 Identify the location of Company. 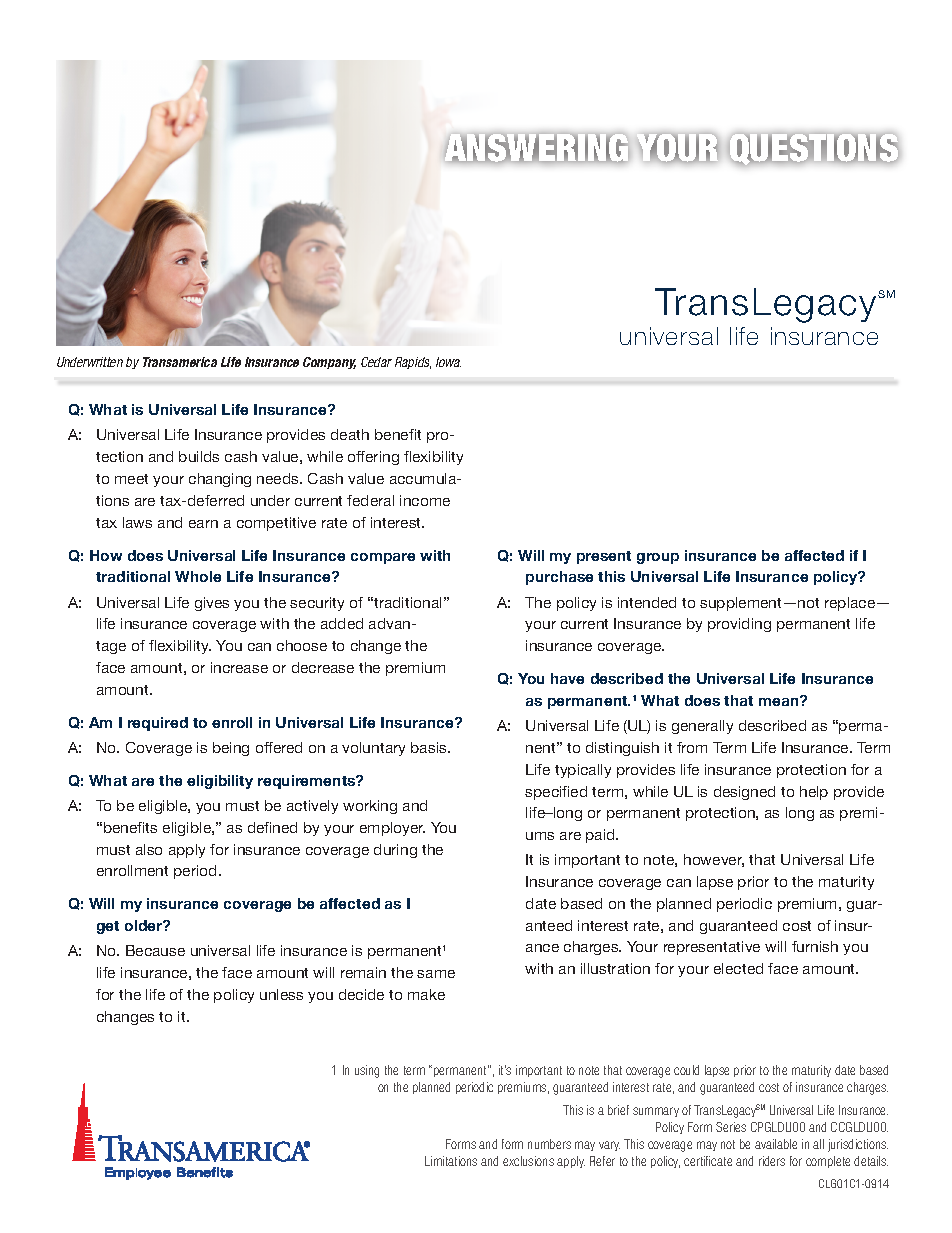
(329, 363).
